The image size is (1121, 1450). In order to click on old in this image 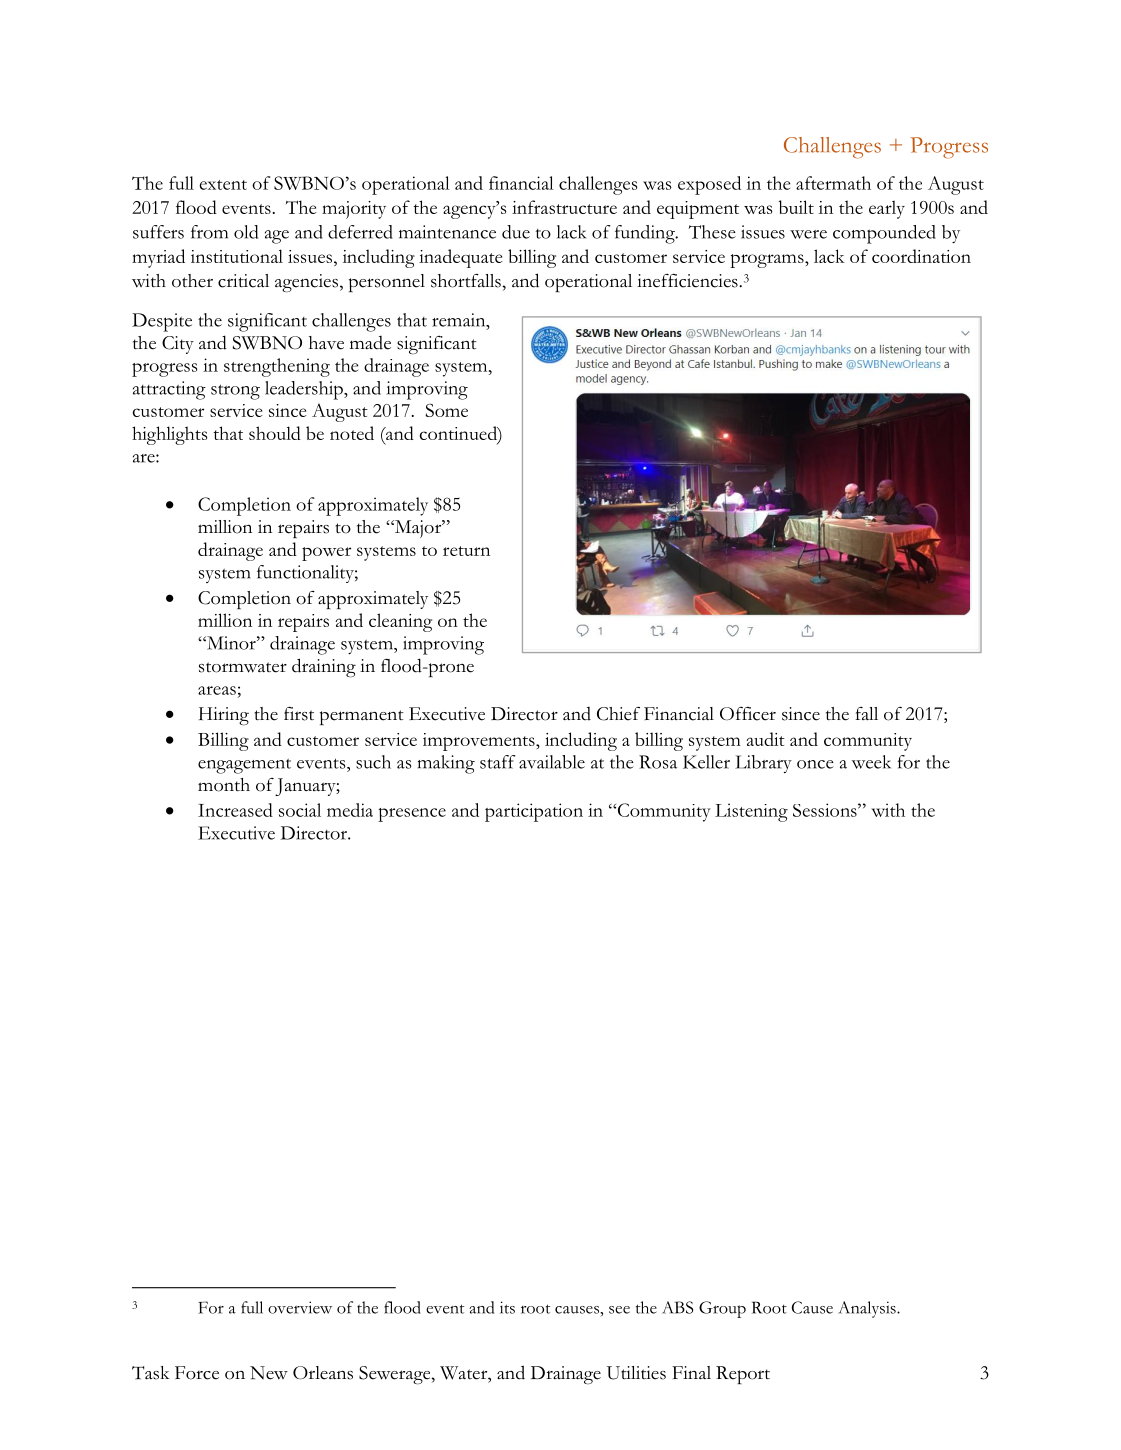, I will do `click(246, 232)`.
